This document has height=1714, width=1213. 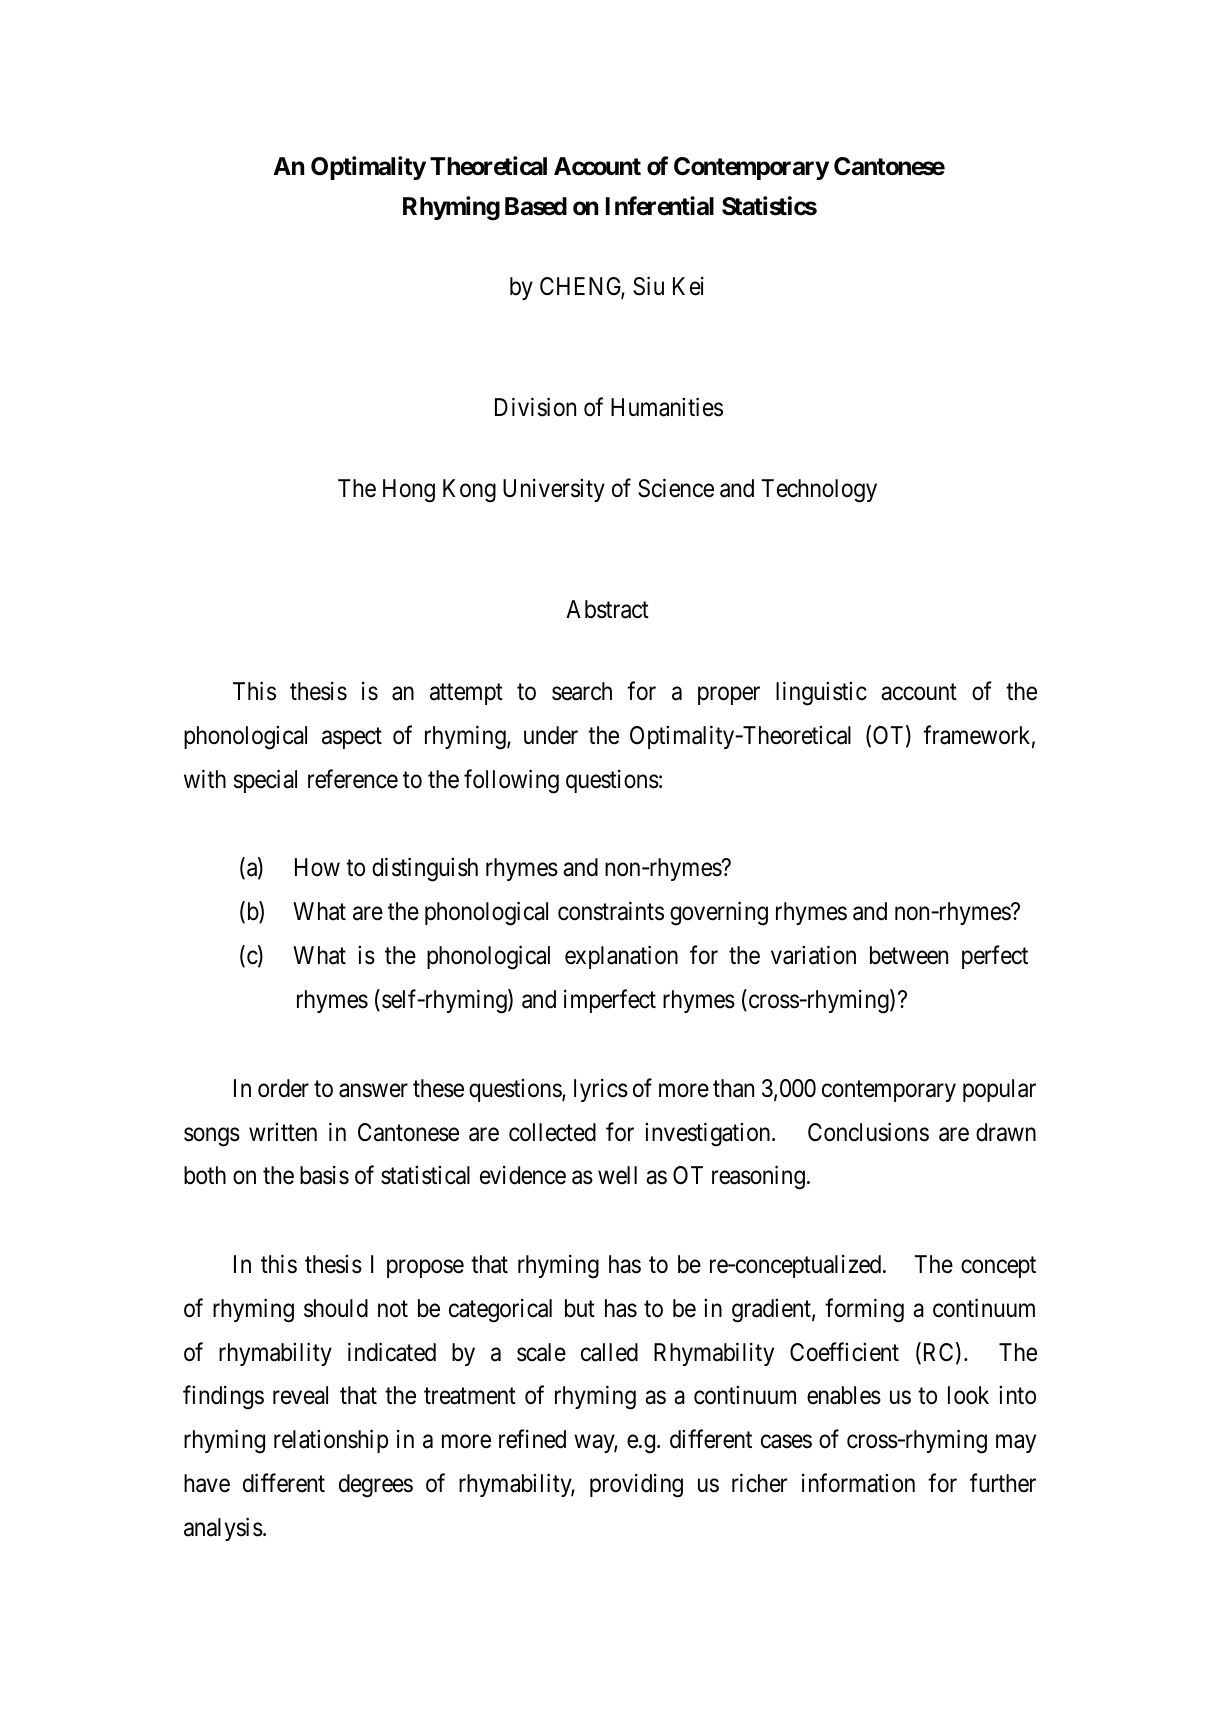 I want to click on popular, so click(x=999, y=1090).
